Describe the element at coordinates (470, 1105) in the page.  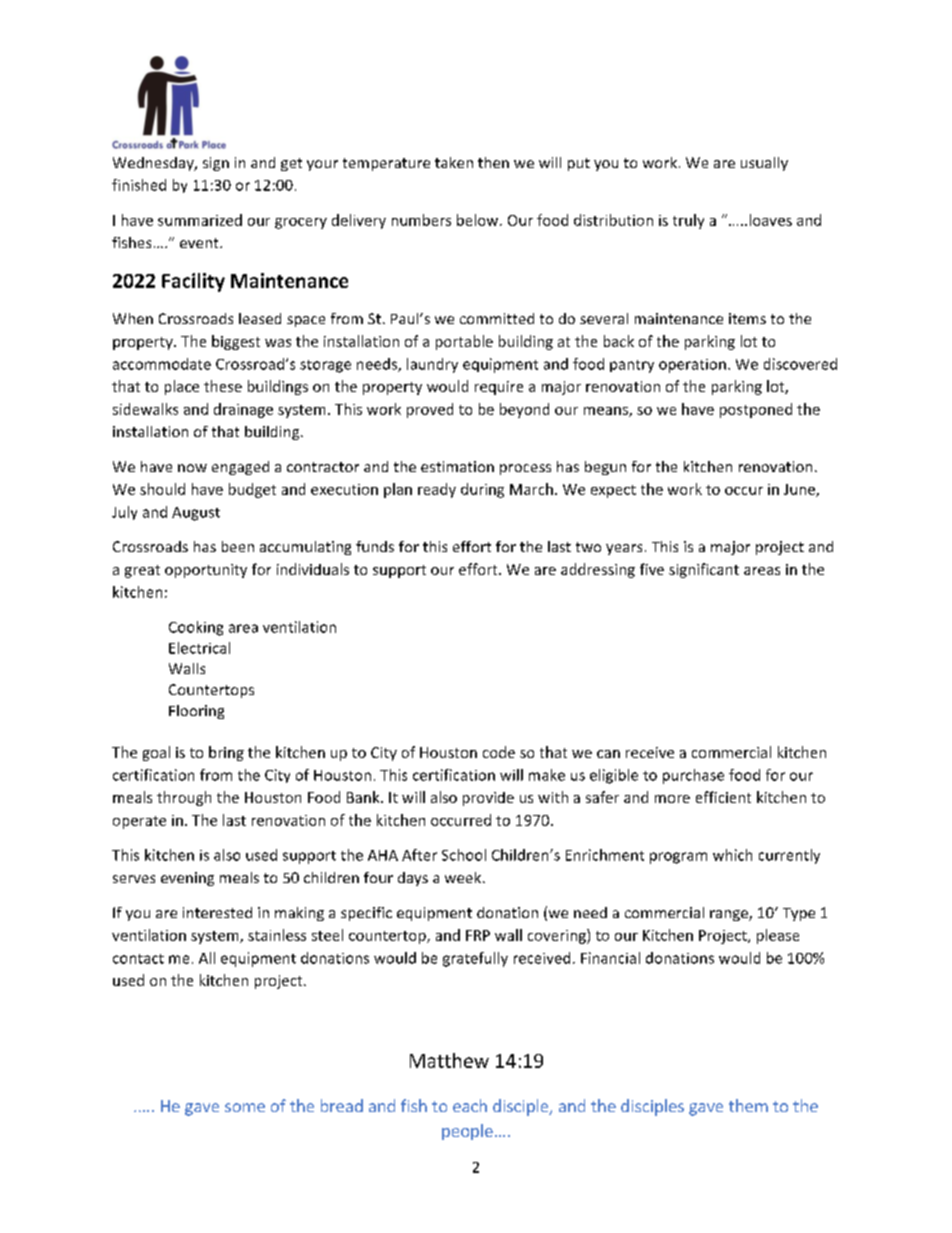
I see `each` at that location.
